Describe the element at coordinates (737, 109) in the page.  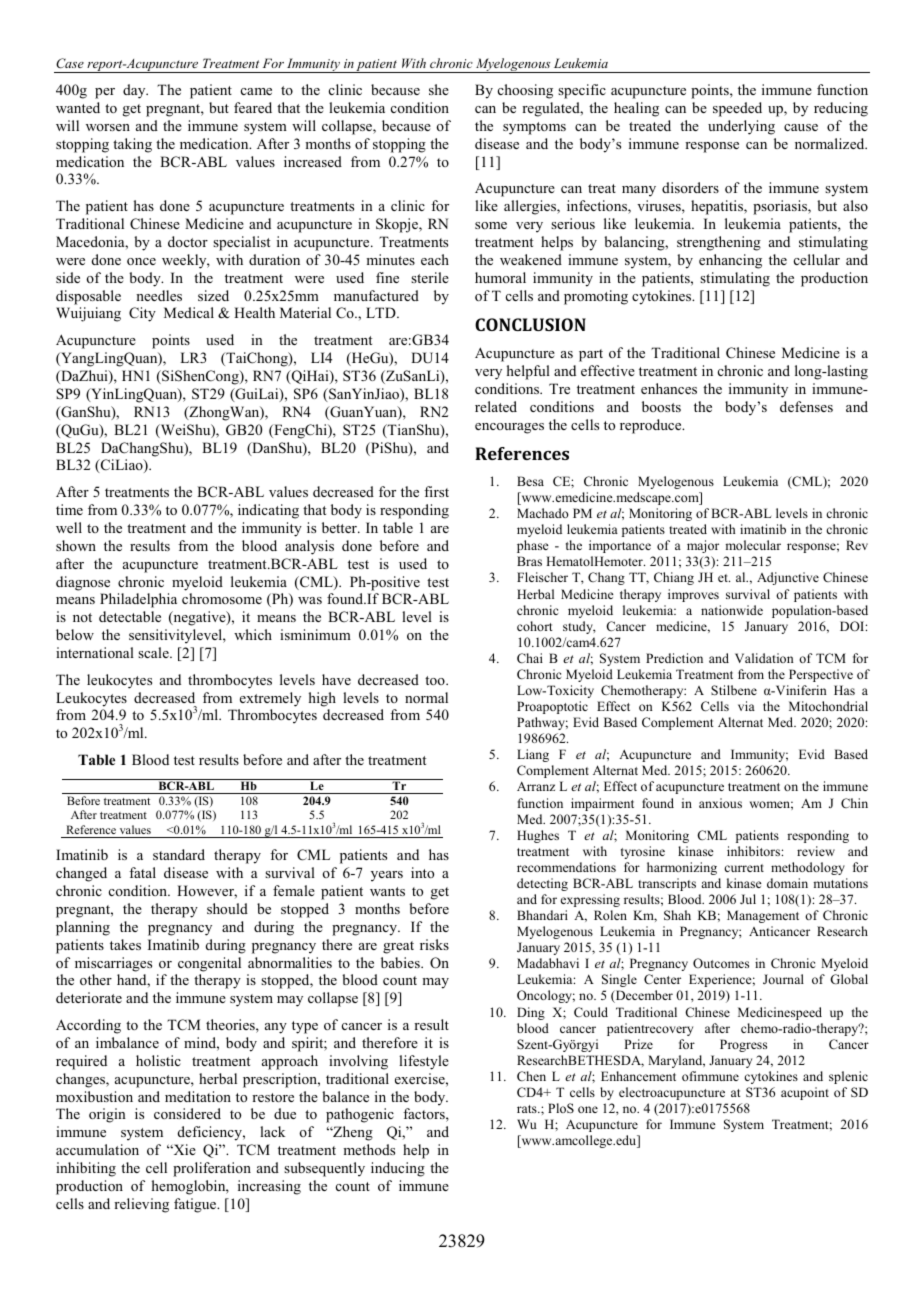
I see `speeded` at that location.
